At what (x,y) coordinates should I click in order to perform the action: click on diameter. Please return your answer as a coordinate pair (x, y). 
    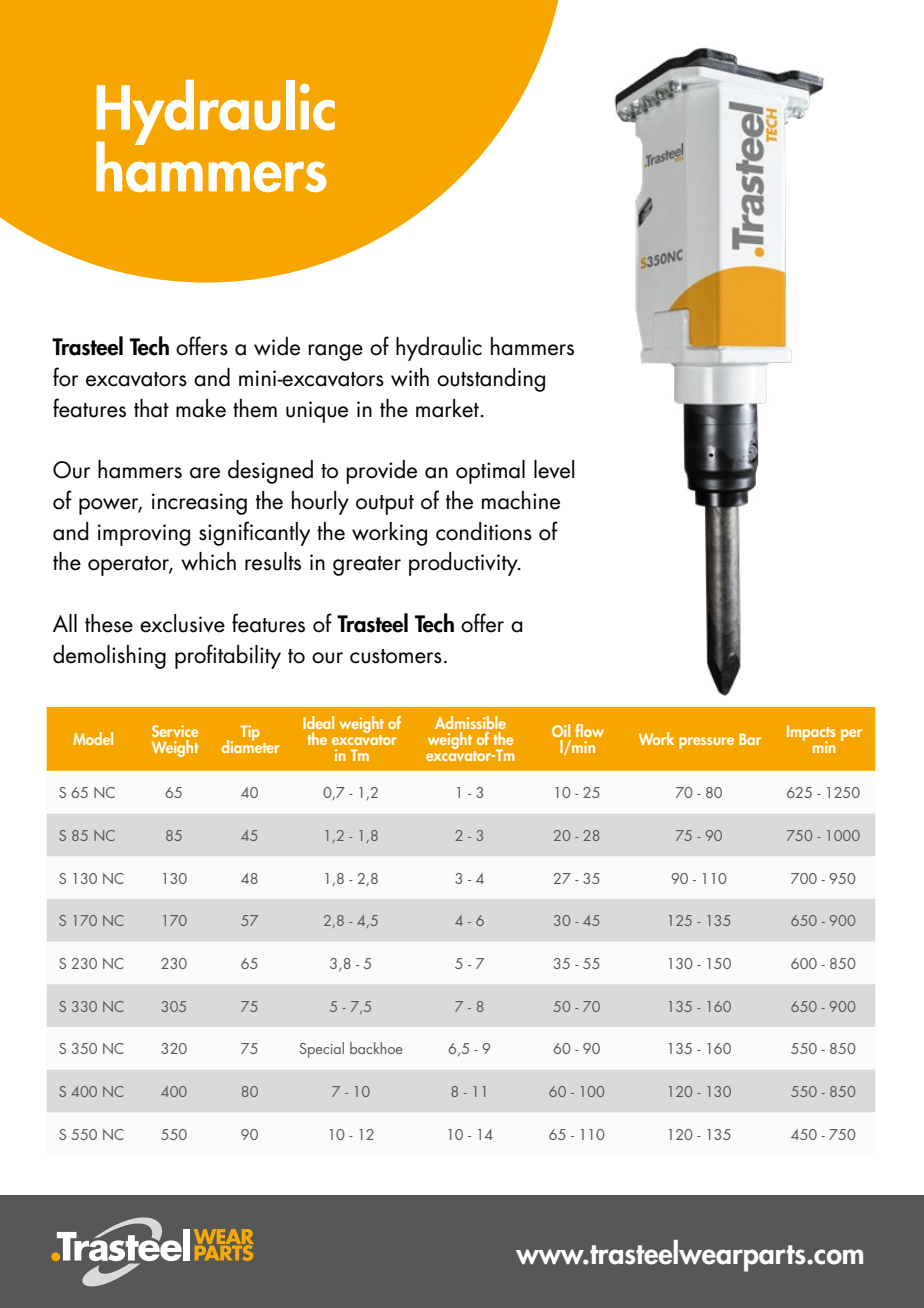
    Looking at the image, I should click on (250, 745).
